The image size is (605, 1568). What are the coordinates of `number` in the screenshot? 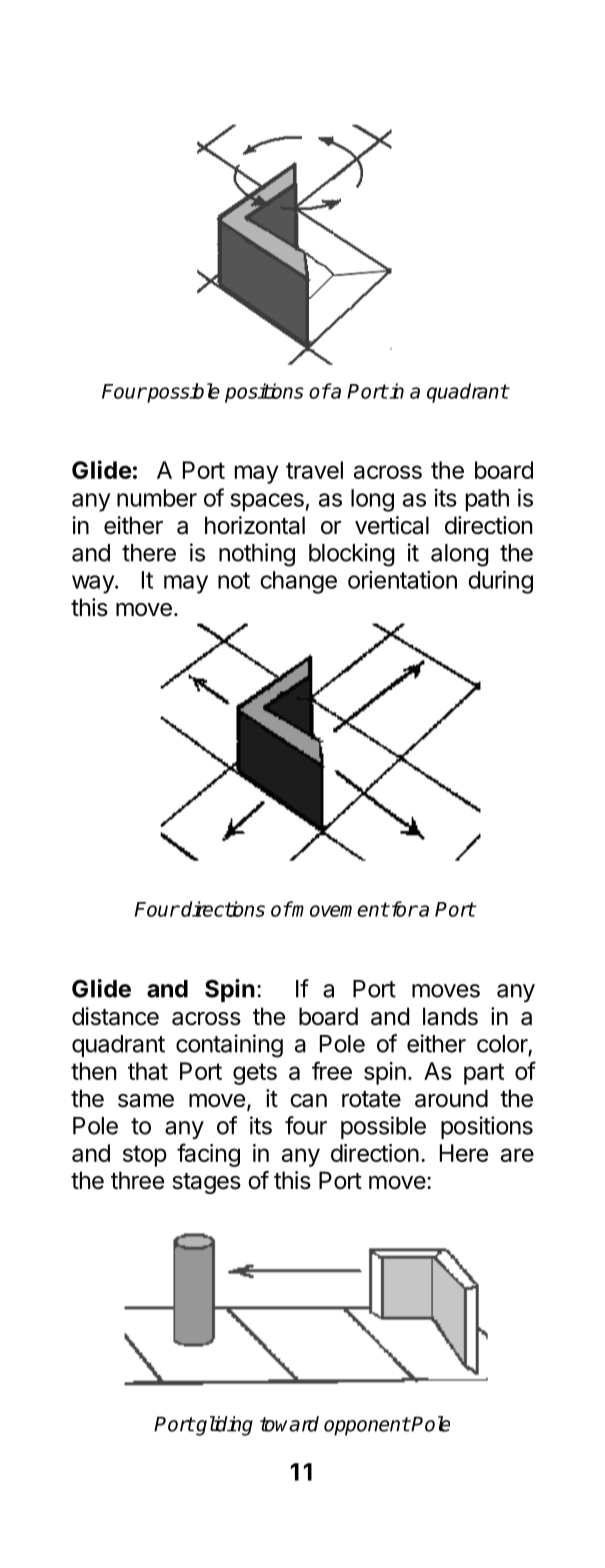 It's located at (157, 498).
